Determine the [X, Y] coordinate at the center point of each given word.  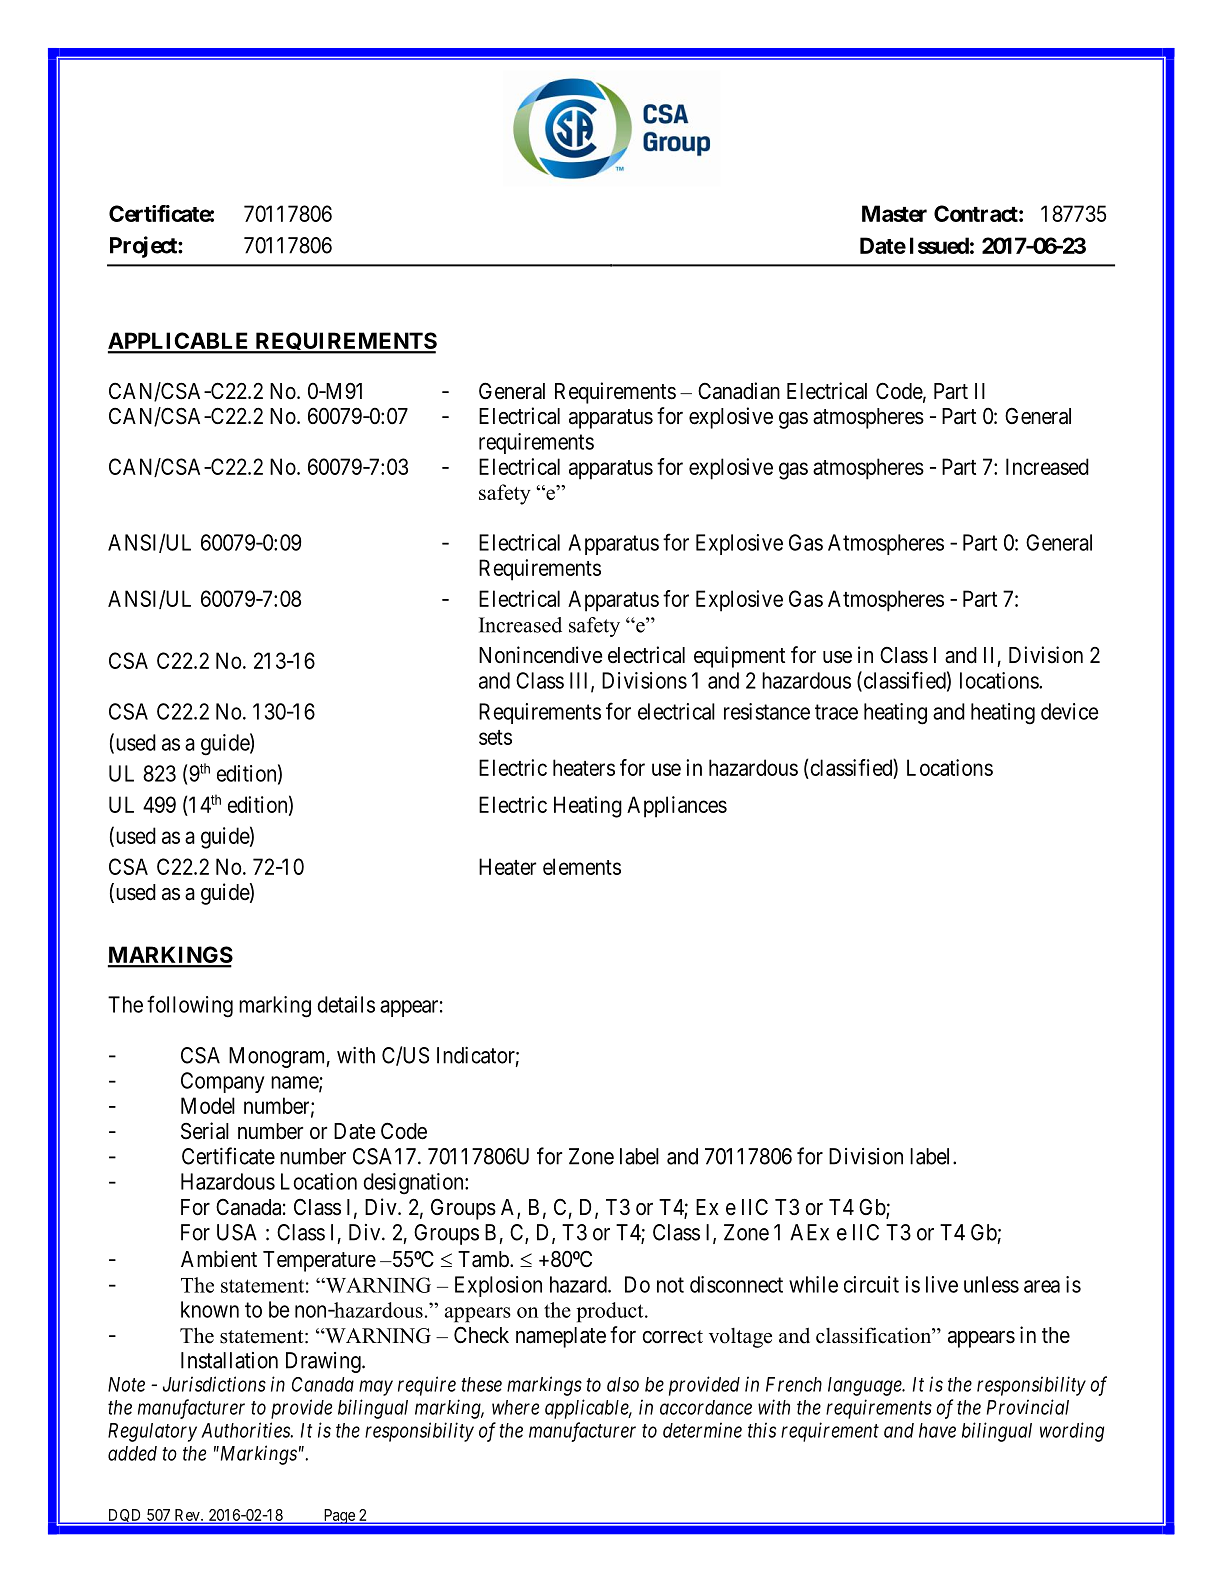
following [190, 1006]
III [581, 681]
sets [495, 737]
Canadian [739, 391]
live [942, 1284]
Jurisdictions [214, 1384]
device [1070, 711]
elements [582, 866]
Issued [939, 245]
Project [144, 247]
